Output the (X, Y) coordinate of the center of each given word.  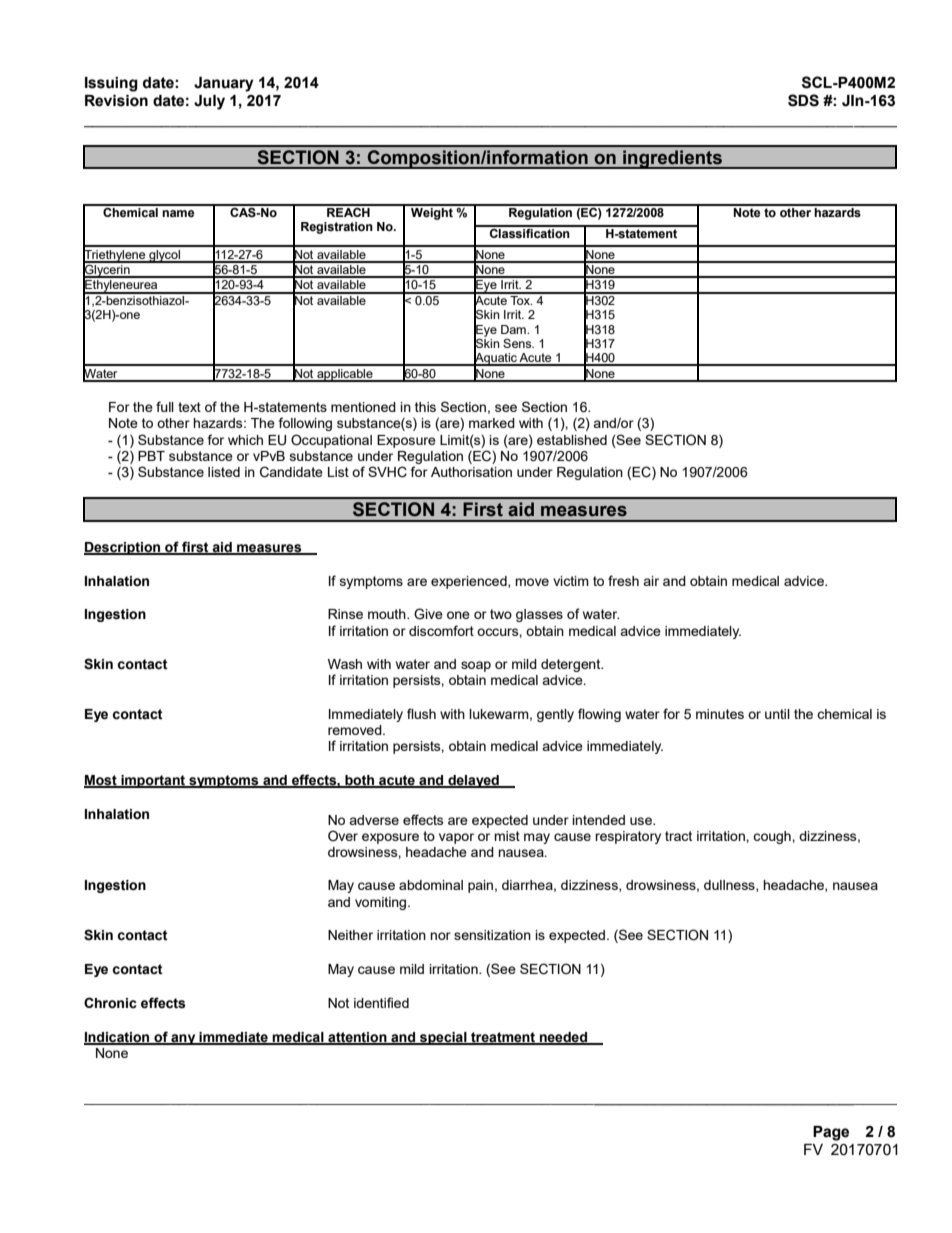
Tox (520, 299)
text (189, 407)
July (209, 102)
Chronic (110, 1003)
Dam (514, 329)
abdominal (431, 885)
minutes (720, 714)
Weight (432, 212)
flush (421, 713)
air (651, 581)
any (183, 1039)
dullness (730, 886)
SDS (803, 100)
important (153, 781)
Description (123, 548)
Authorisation (471, 472)
